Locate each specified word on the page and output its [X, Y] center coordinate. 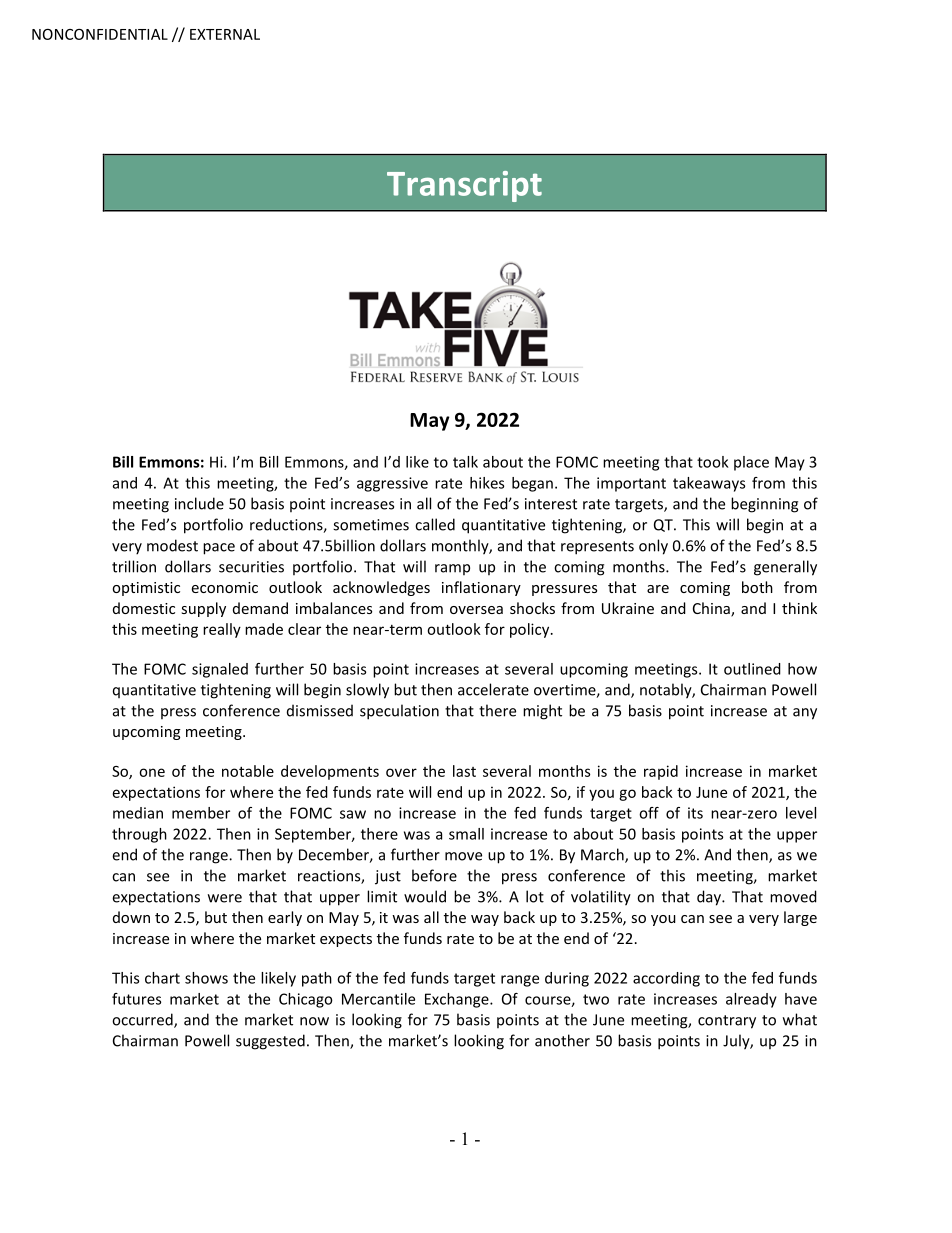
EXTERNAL [225, 34]
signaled [220, 670]
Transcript [464, 186]
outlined [752, 669]
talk [465, 462]
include [199, 503]
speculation [399, 712]
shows [206, 978]
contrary [727, 1022]
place [751, 463]
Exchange [458, 1000]
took [713, 462]
